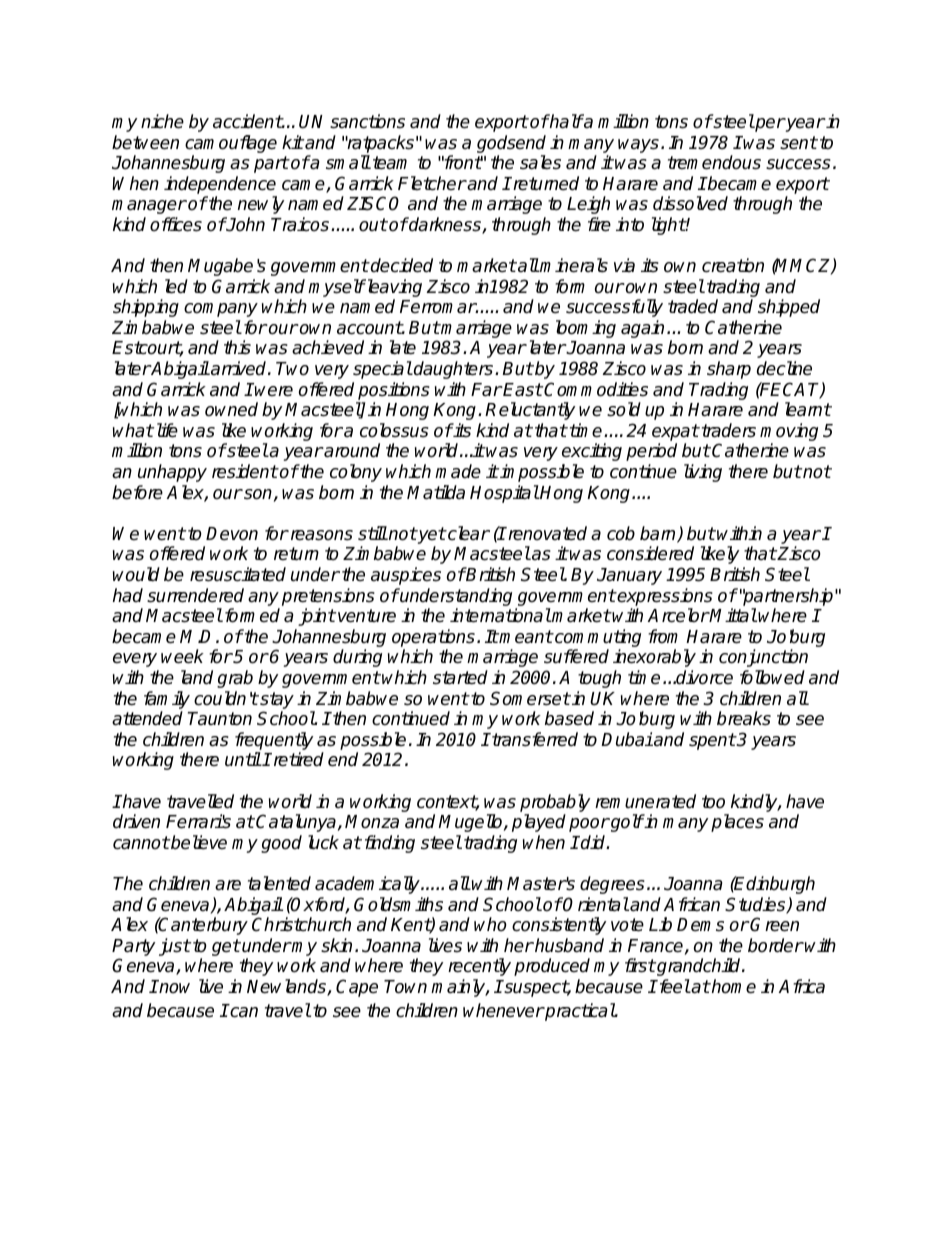 This page has width=952, height=1233. What do you see at coordinates (511, 145) in the page?
I see `godsend` at bounding box center [511, 145].
